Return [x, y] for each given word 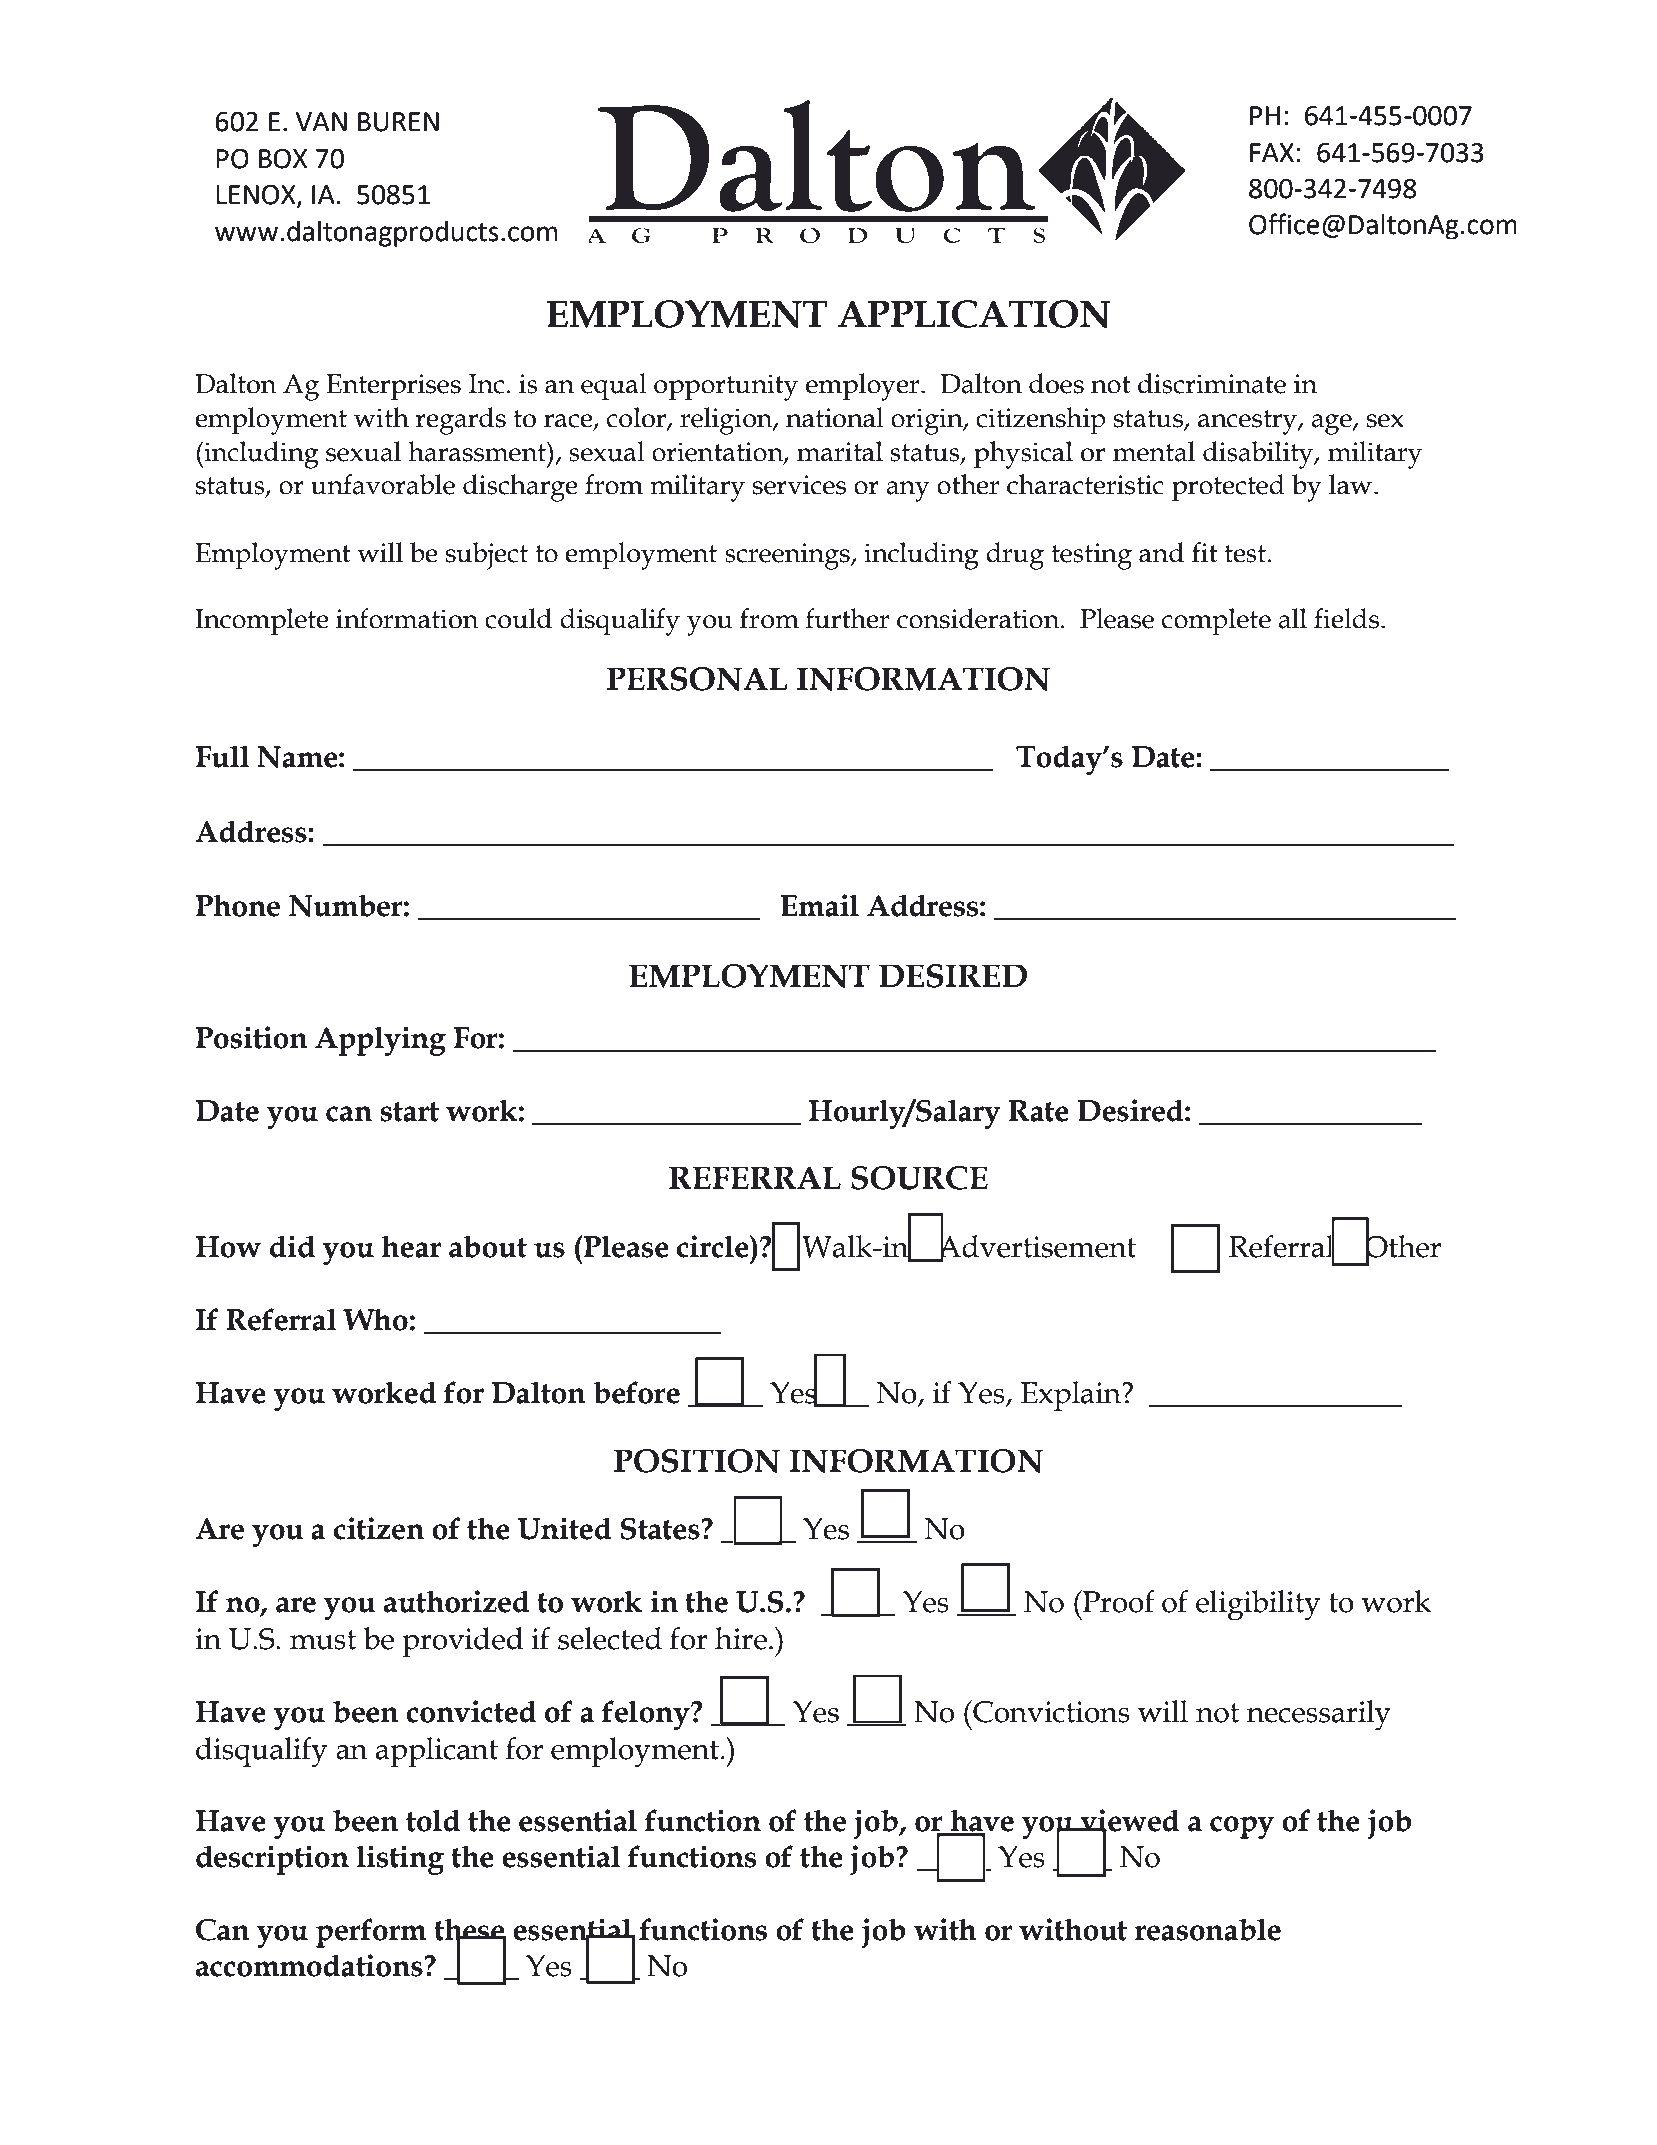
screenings [788, 556]
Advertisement [1036, 1246]
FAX [1272, 152]
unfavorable [383, 484]
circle [714, 1246]
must [323, 1640]
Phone [238, 905]
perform [371, 1933]
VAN [321, 121]
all [1292, 618]
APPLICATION [974, 314]
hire [741, 1638]
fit [1205, 552]
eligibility [1258, 1605]
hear [411, 1246]
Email [819, 905]
